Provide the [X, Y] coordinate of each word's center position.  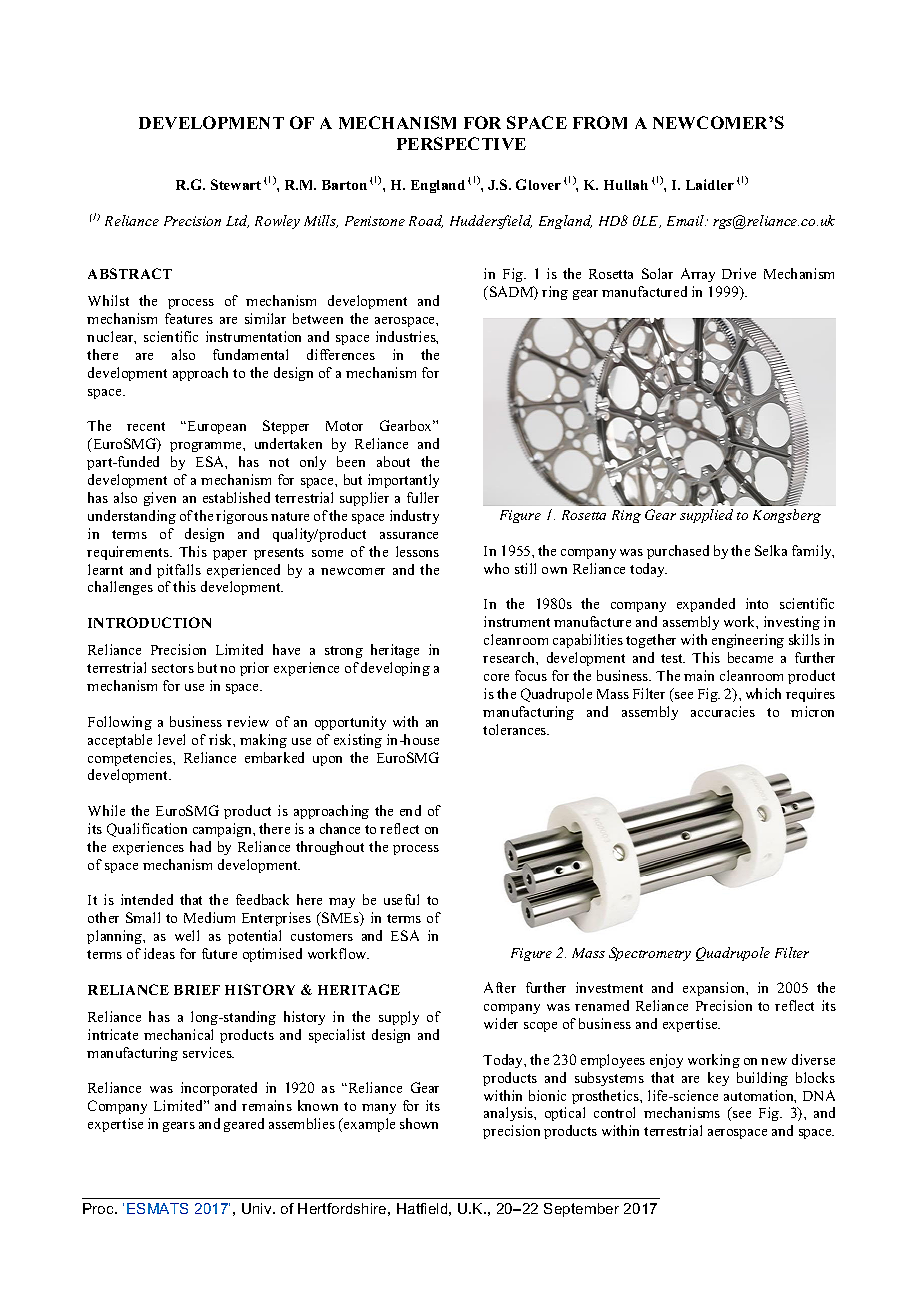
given [160, 499]
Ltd [237, 221]
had [200, 846]
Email [686, 220]
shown [419, 1123]
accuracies [723, 711]
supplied [706, 516]
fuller [423, 497]
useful [401, 899]
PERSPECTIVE [461, 143]
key [718, 1079]
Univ [258, 1208]
